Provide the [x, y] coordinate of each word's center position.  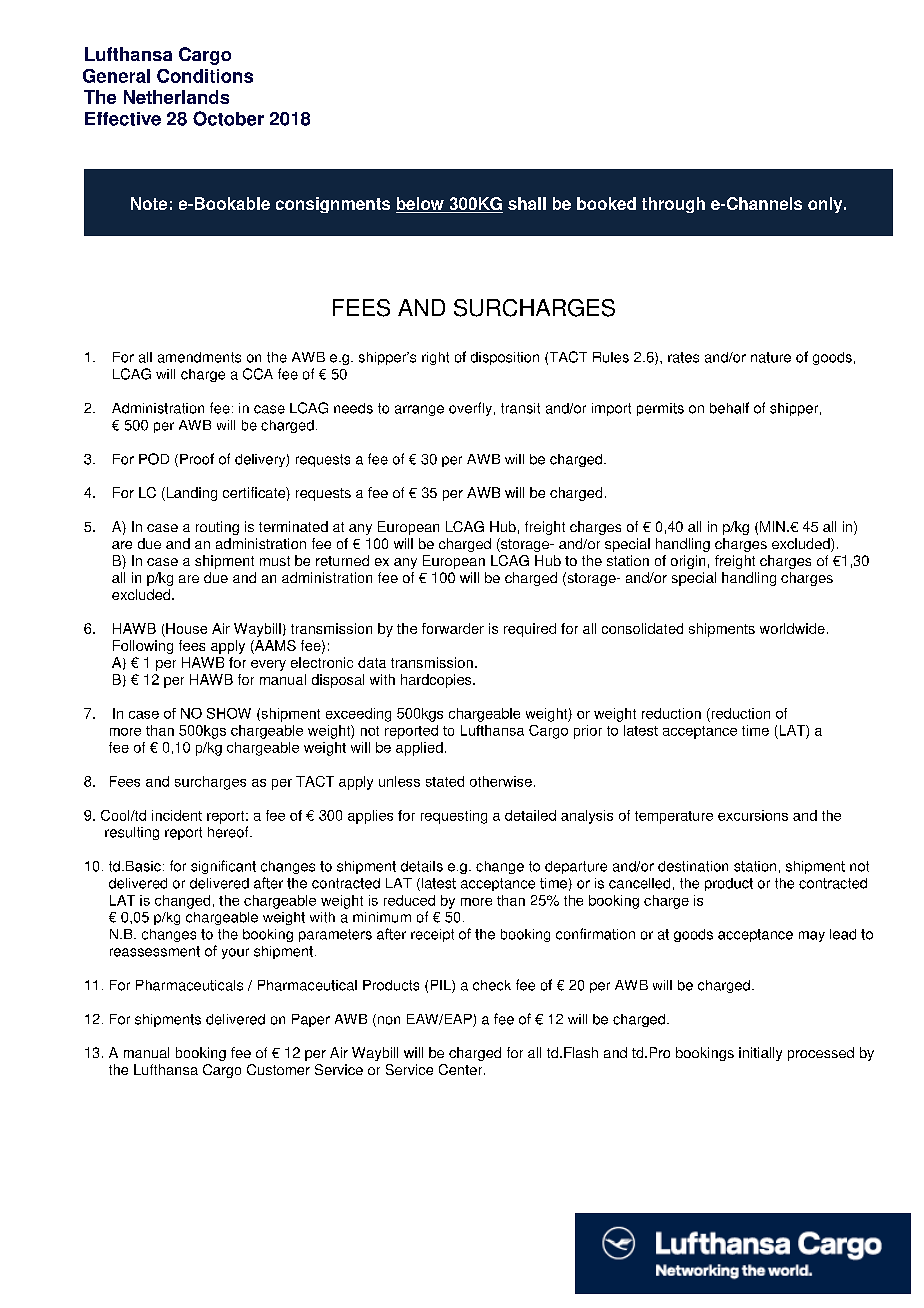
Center [462, 1069]
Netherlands [176, 97]
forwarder [453, 628]
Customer [278, 1069]
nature [771, 357]
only [826, 205]
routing [217, 528]
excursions [753, 815]
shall [527, 203]
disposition [505, 358]
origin [688, 562]
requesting [454, 817]
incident [177, 815]
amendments [199, 357]
